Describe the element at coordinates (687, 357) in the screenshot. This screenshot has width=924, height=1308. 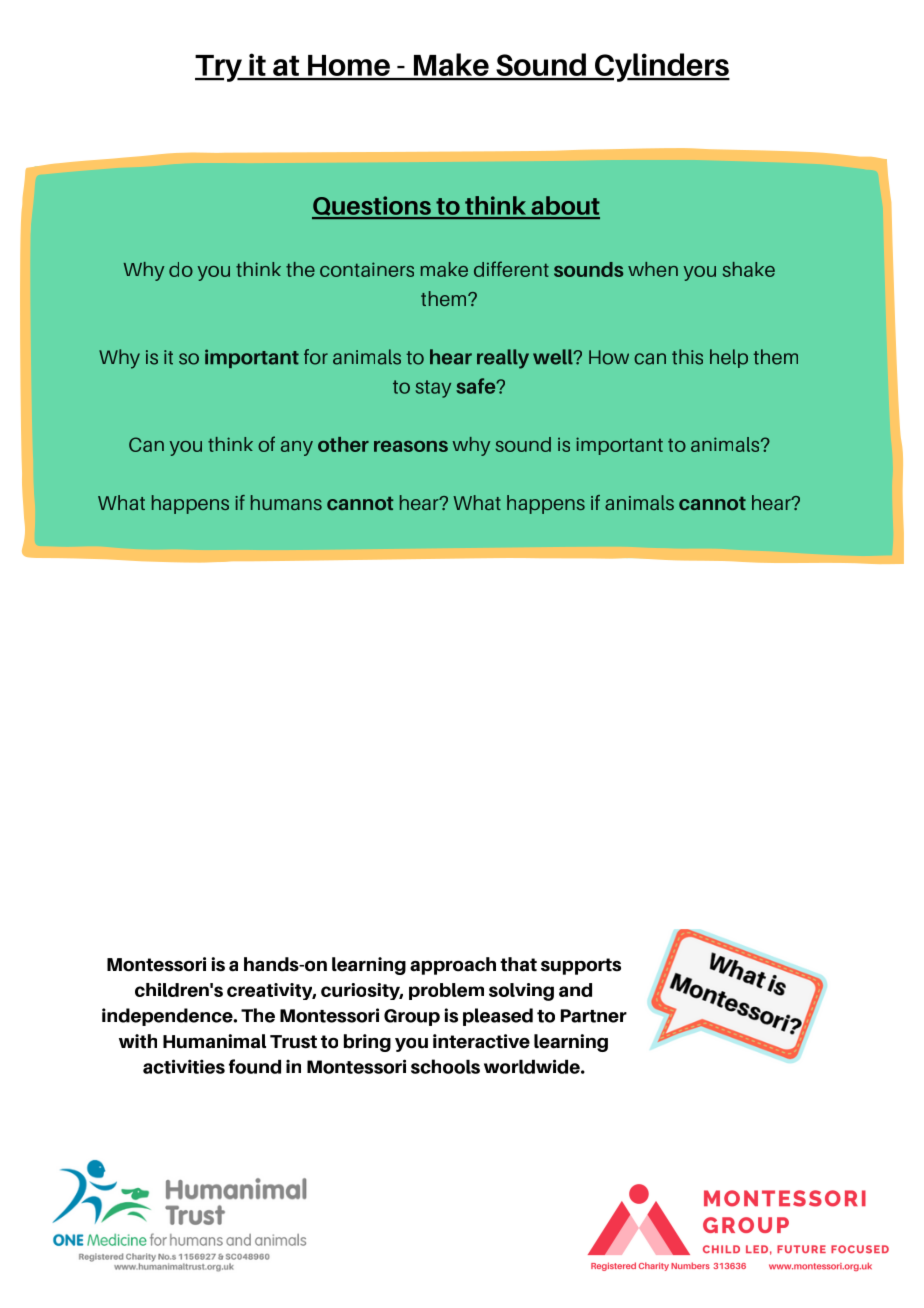
I see `this` at that location.
